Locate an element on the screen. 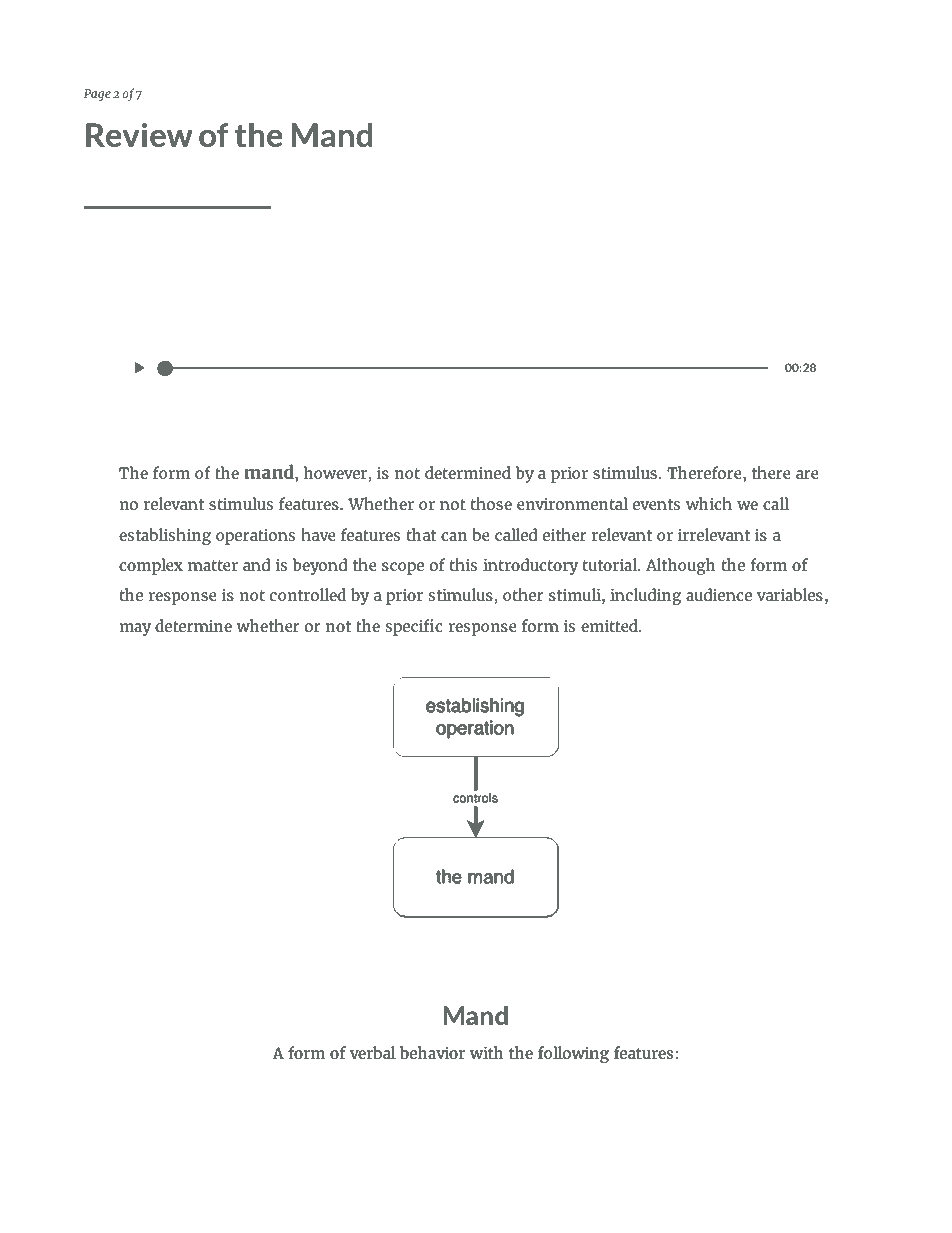  following is located at coordinates (573, 1054).
